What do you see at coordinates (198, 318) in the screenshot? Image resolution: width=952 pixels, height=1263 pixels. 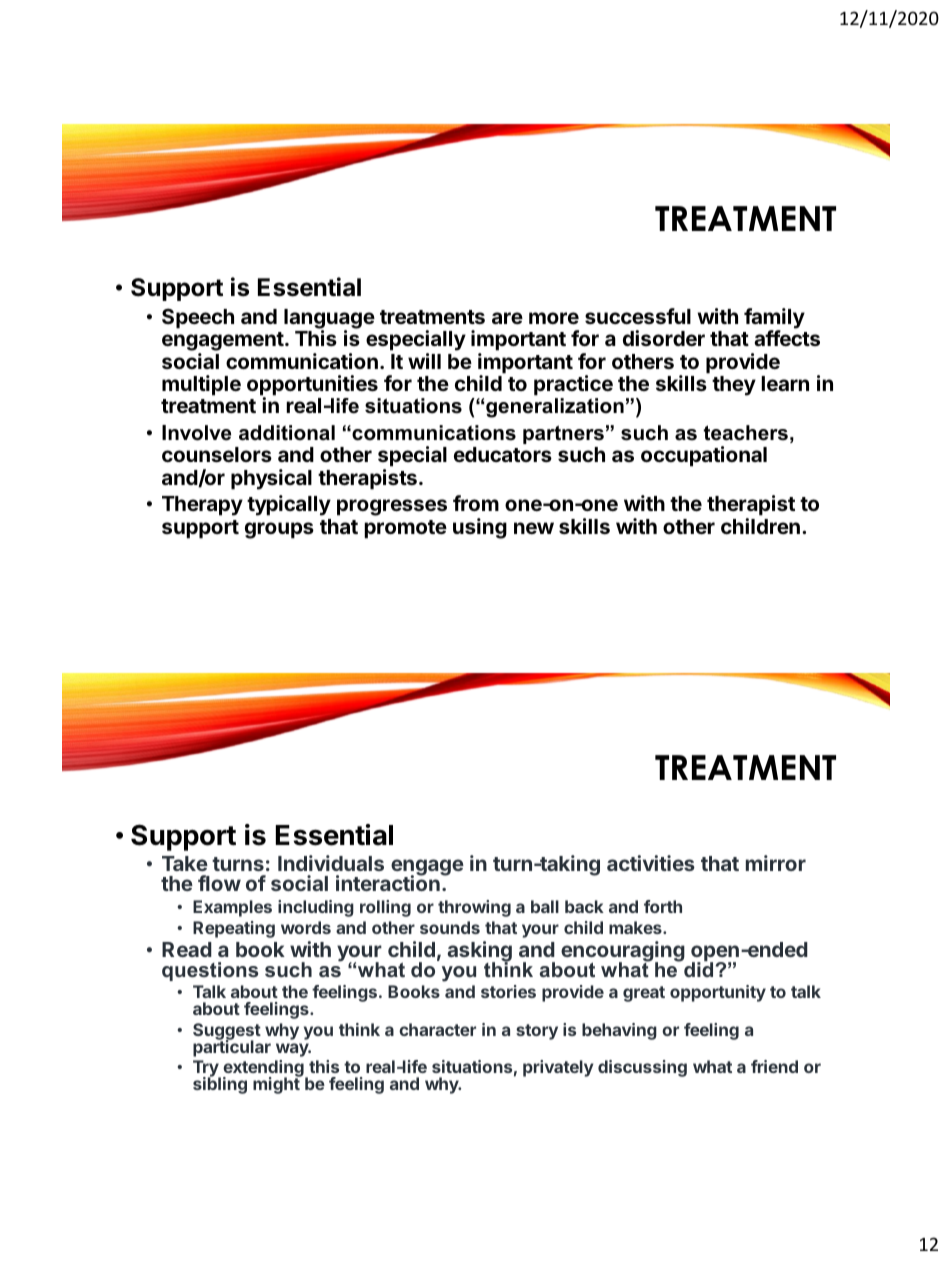 I see `Speech` at bounding box center [198, 318].
